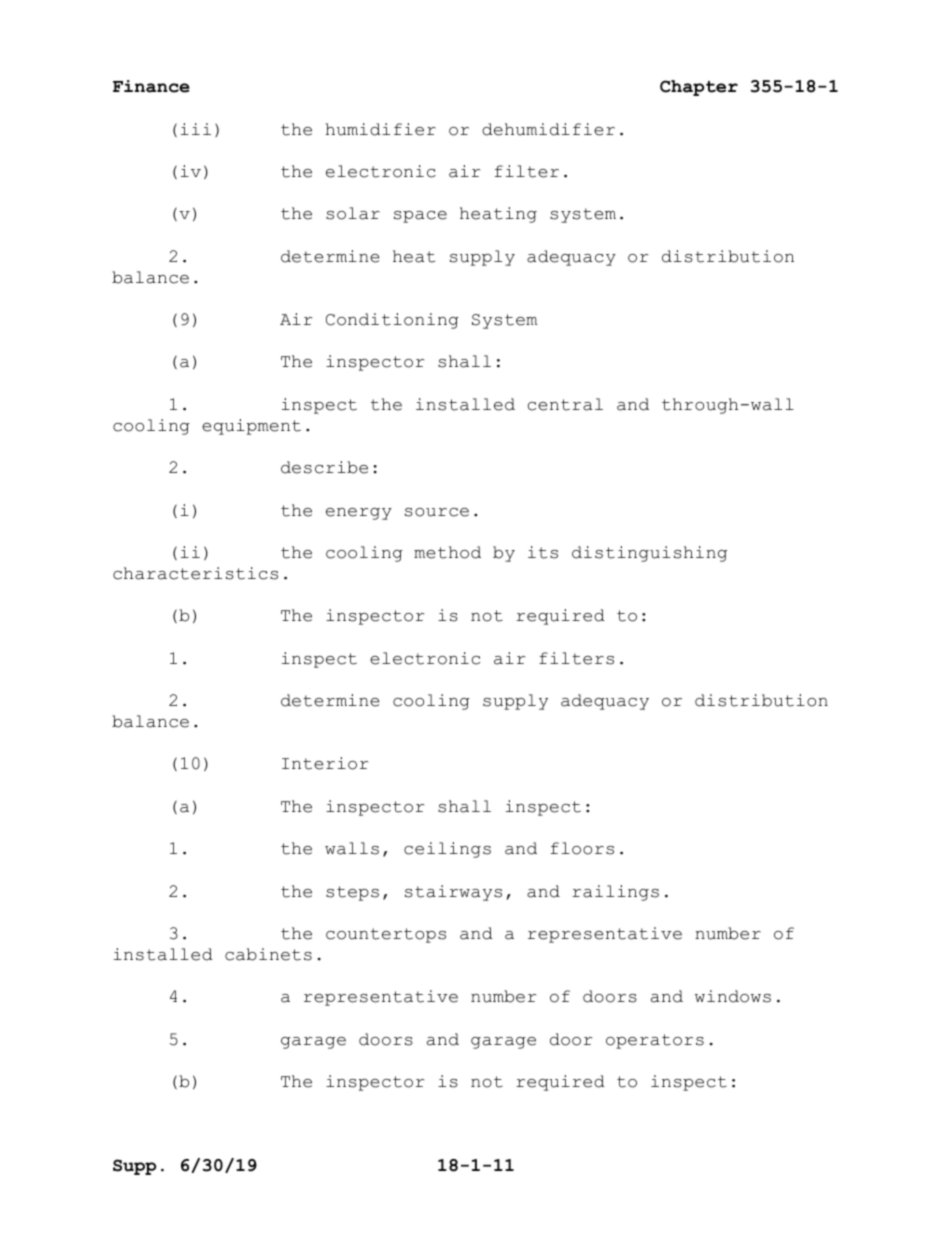 This screenshot has width=952, height=1233. Describe the element at coordinates (649, 554) in the screenshot. I see `distinguishing` at that location.
